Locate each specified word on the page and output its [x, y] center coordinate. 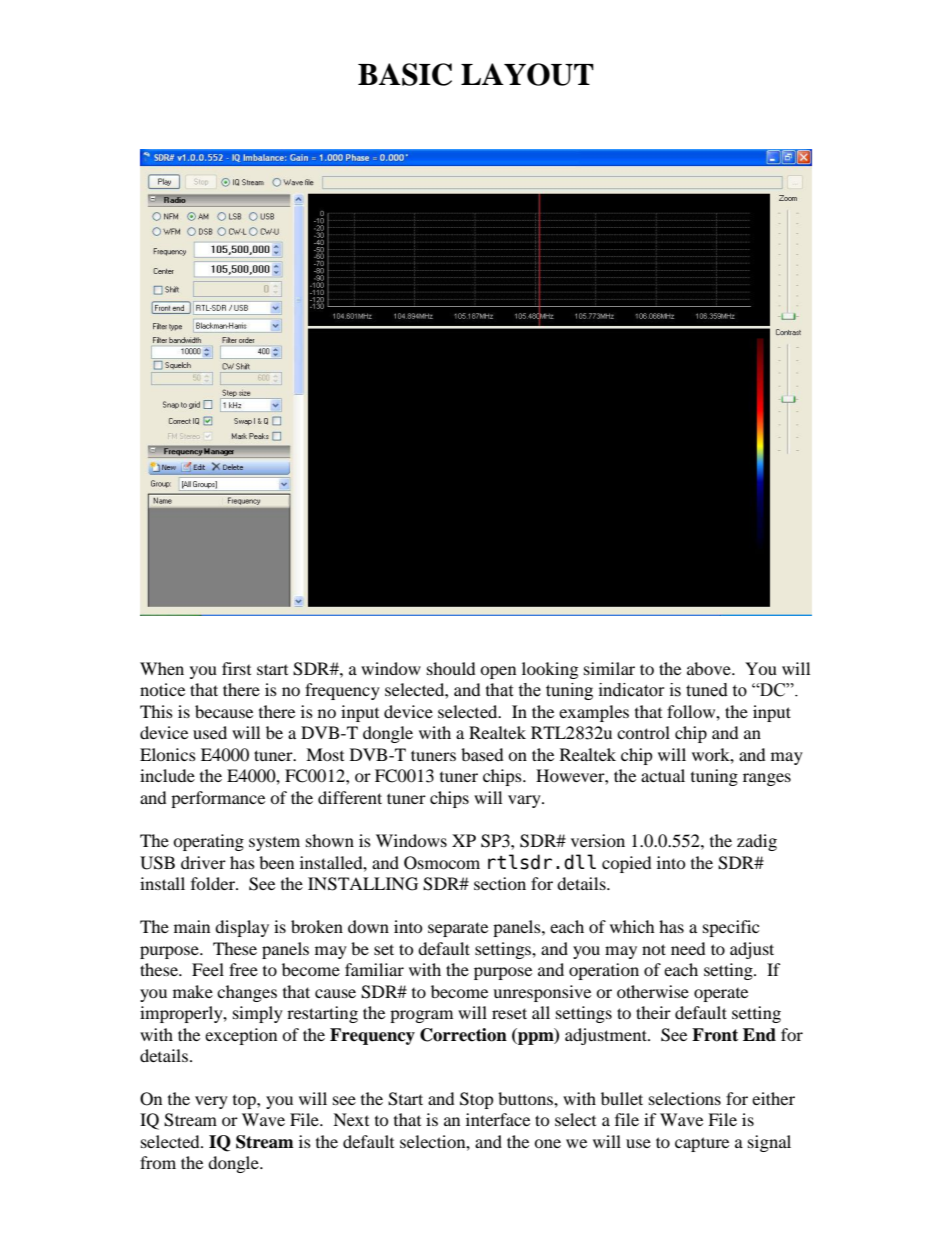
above [710, 668]
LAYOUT [527, 74]
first [236, 668]
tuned [707, 690]
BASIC [405, 74]
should [451, 668]
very [211, 1102]
